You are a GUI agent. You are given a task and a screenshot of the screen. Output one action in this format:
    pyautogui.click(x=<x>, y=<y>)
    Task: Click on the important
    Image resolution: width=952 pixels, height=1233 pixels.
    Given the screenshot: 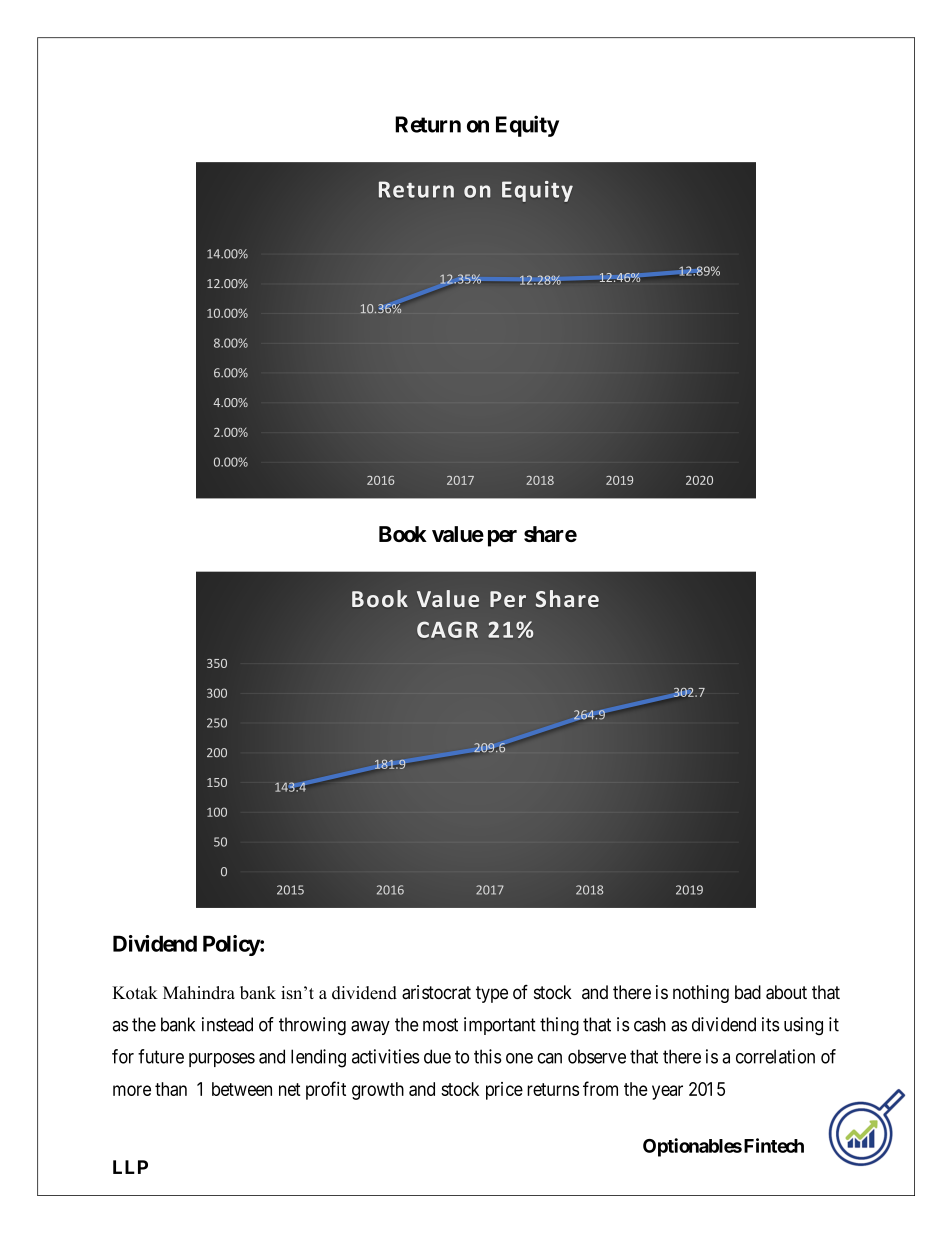 What is the action you would take?
    pyautogui.click(x=500, y=1026)
